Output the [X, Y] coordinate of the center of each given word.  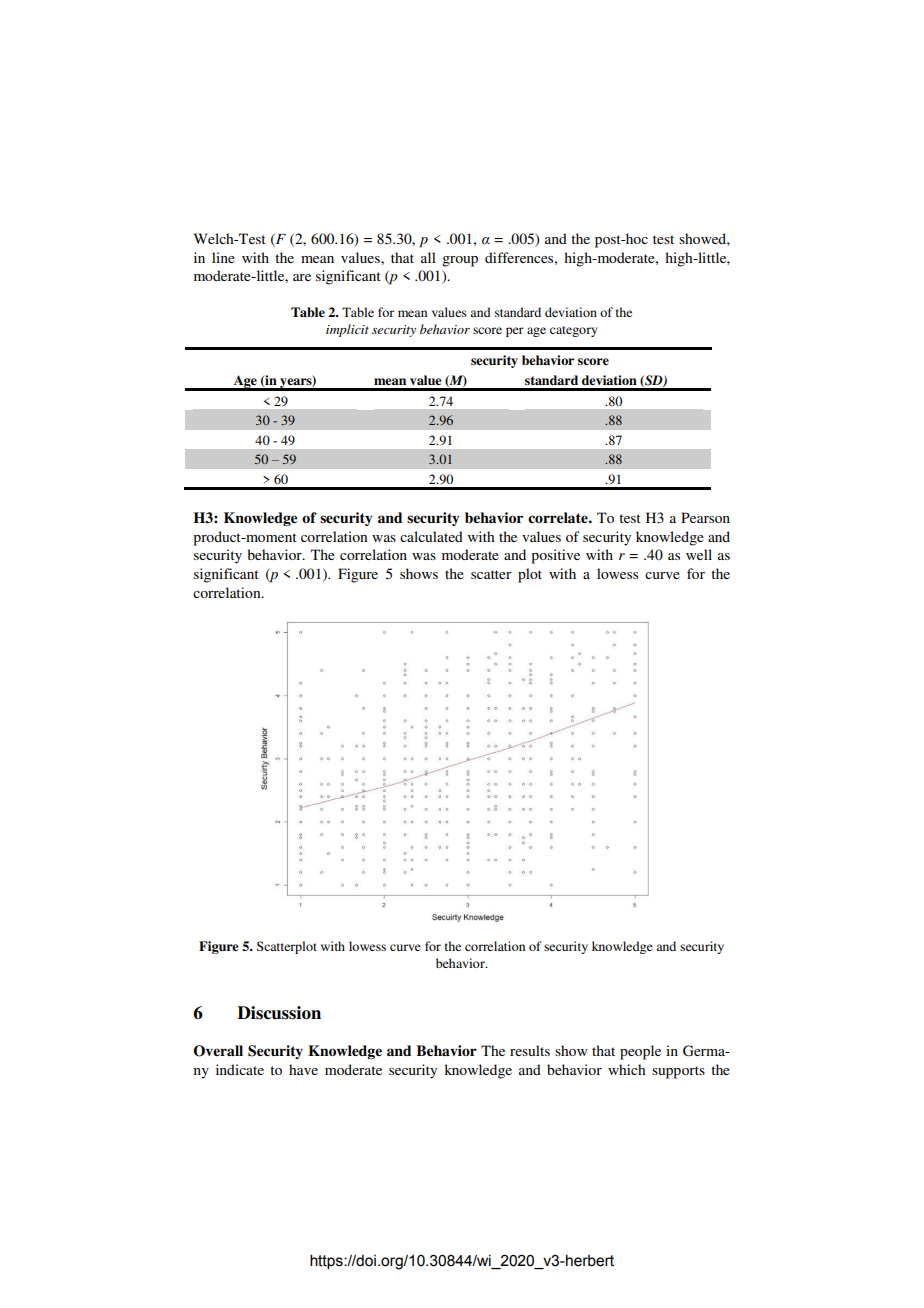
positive [555, 556]
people [640, 1052]
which [627, 1069]
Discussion [279, 1013]
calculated [431, 536]
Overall [218, 1051]
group [460, 261]
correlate [559, 518]
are [302, 277]
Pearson [705, 517]
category [574, 331]
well [699, 554]
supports [678, 1072]
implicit [347, 330]
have [303, 1069]
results [530, 1050]
